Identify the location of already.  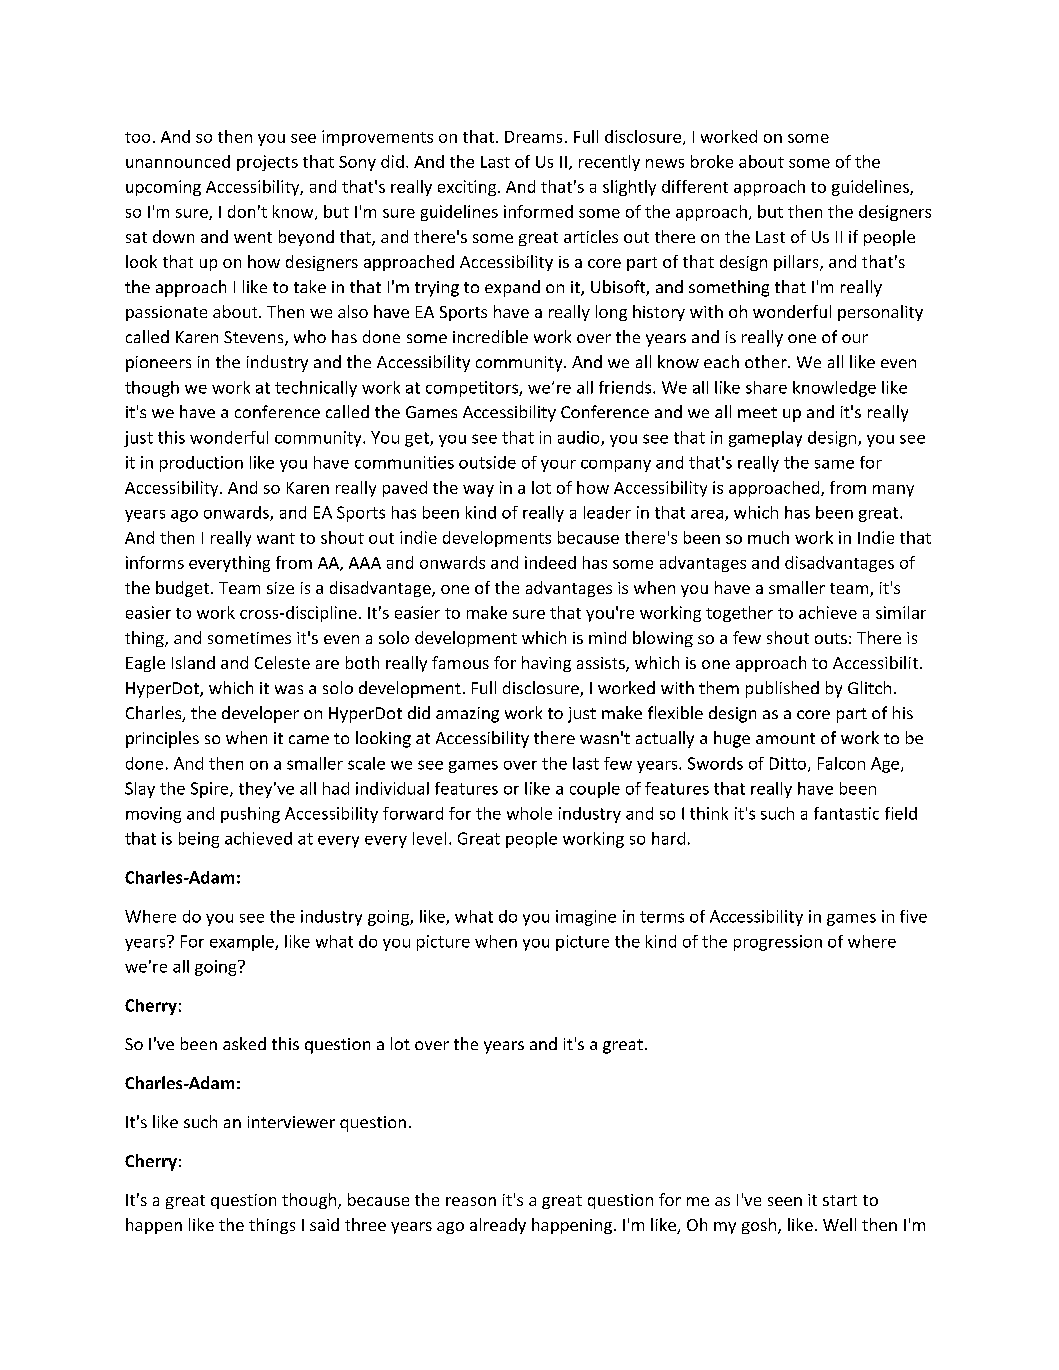
(498, 1226).
